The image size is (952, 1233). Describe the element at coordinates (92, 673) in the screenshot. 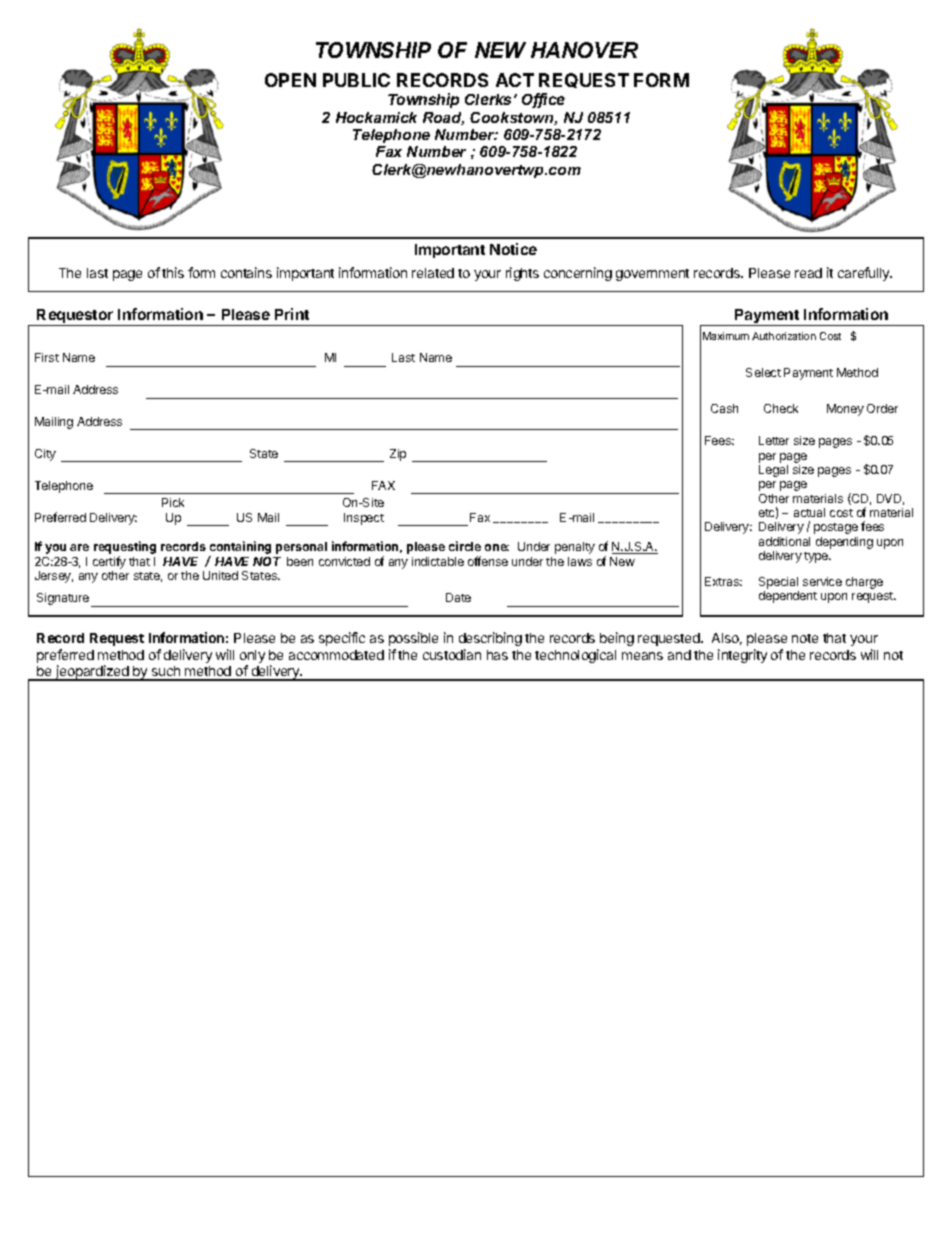

I see `jeopardized` at that location.
